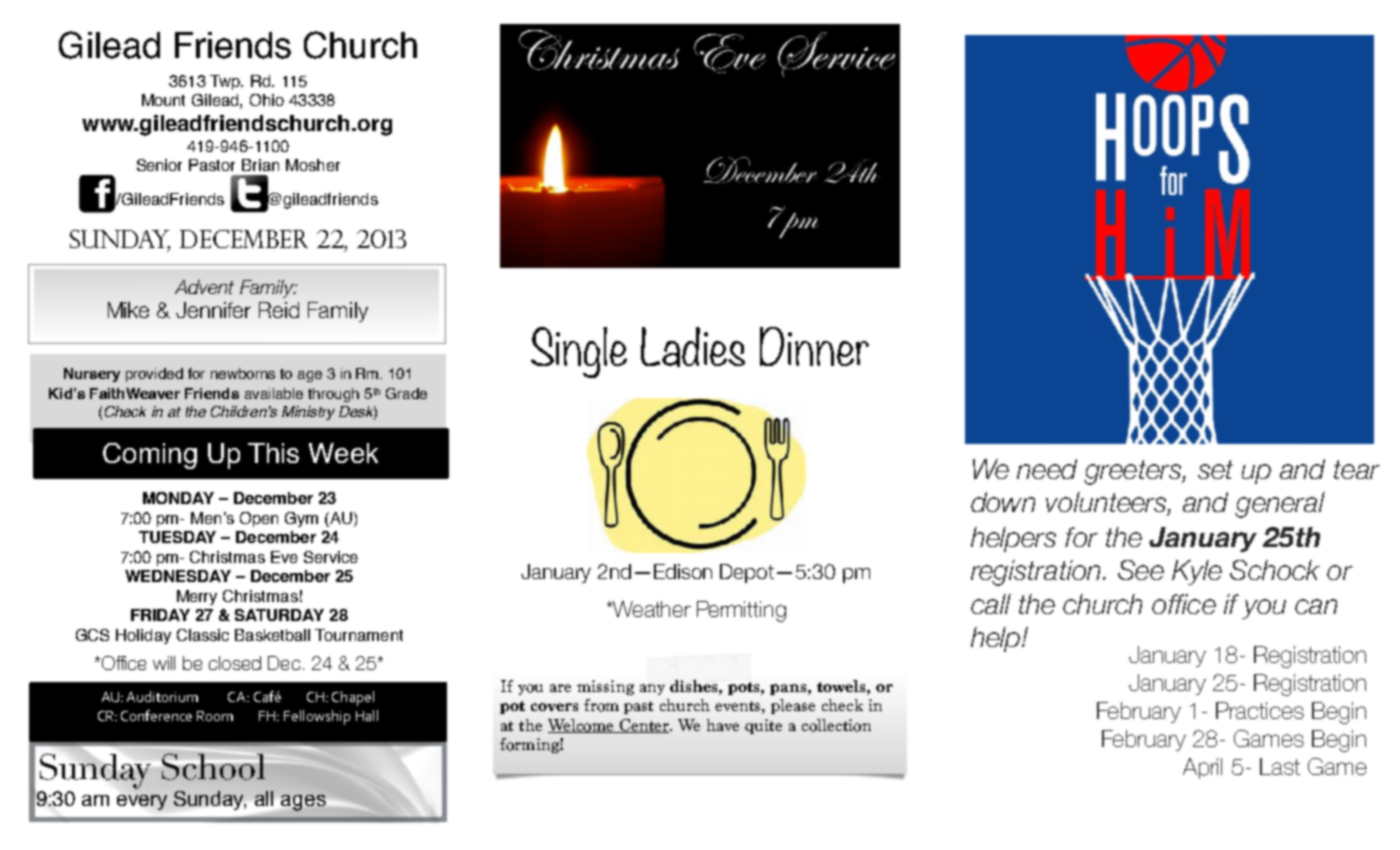 The width and height of the document is (1400, 850). I want to click on Twp, so click(226, 82).
